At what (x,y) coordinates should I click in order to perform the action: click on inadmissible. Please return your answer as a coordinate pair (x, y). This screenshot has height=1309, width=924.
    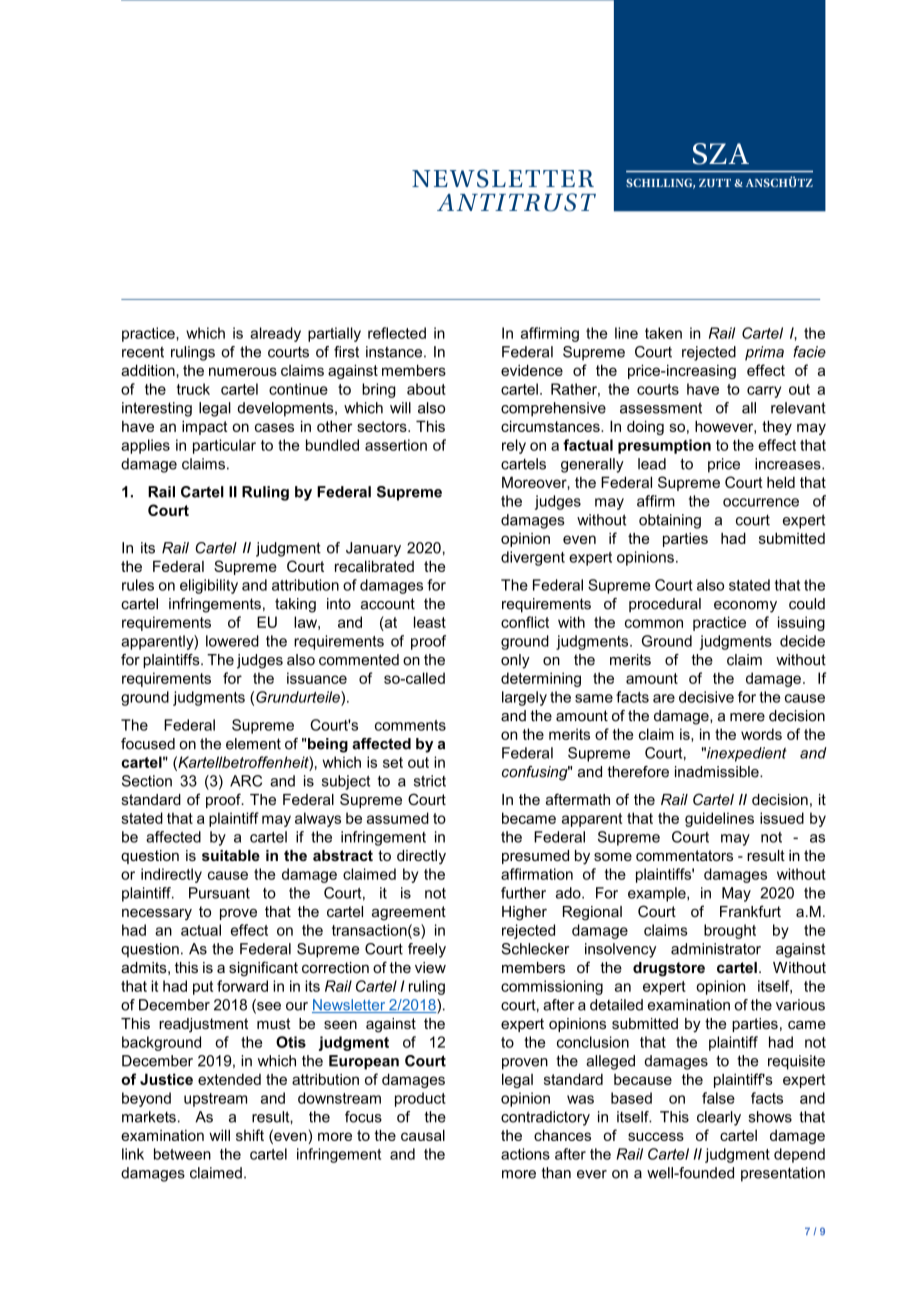
    Looking at the image, I should click on (718, 772).
